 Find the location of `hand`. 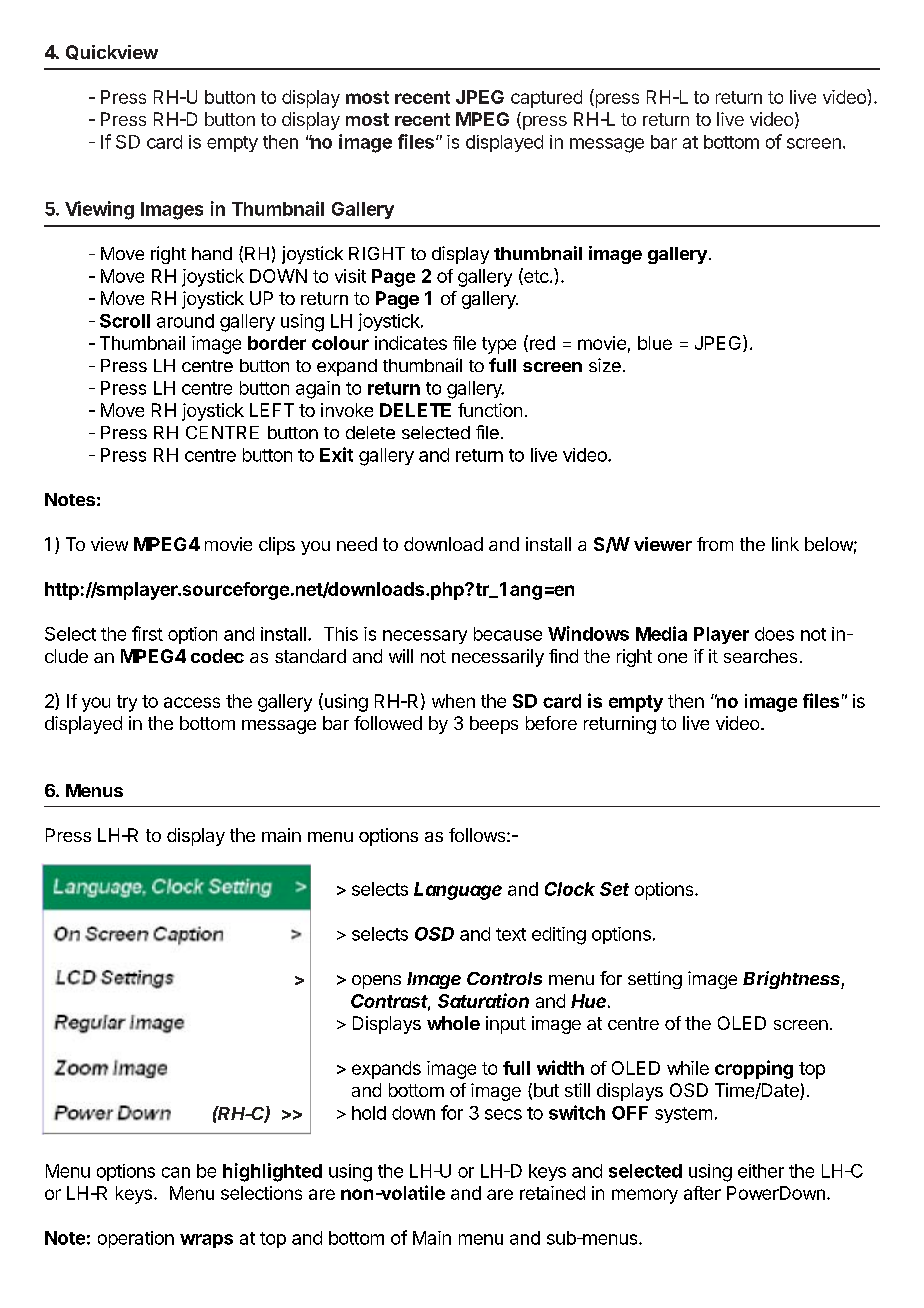

hand is located at coordinates (212, 253).
